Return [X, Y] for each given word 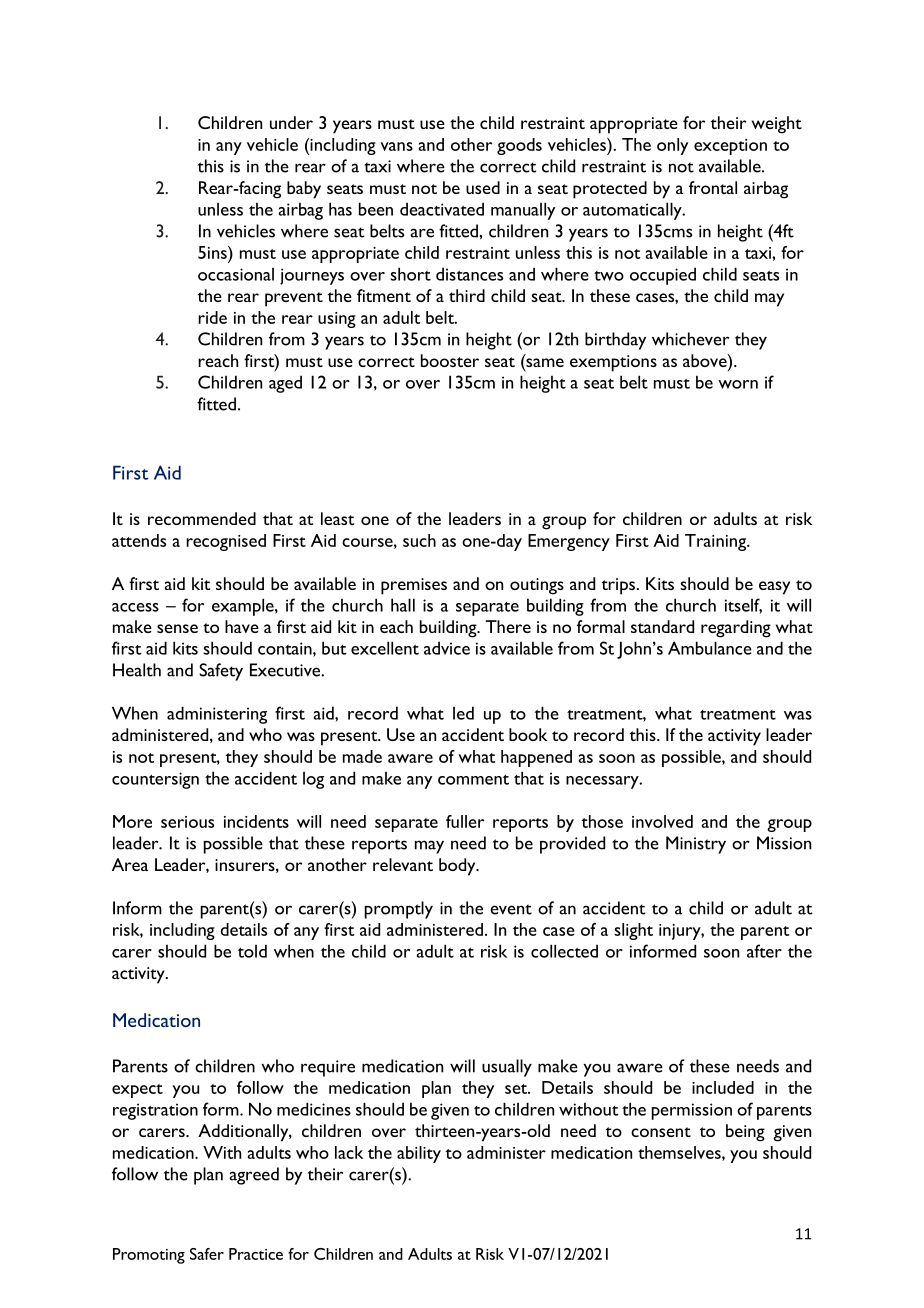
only [672, 146]
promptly [399, 910]
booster [450, 360]
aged [285, 384]
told [252, 951]
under [291, 122]
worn [738, 384]
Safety [221, 672]
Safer [207, 1254]
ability [419, 1154]
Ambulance [710, 648]
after [764, 951]
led [463, 713]
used [483, 187]
